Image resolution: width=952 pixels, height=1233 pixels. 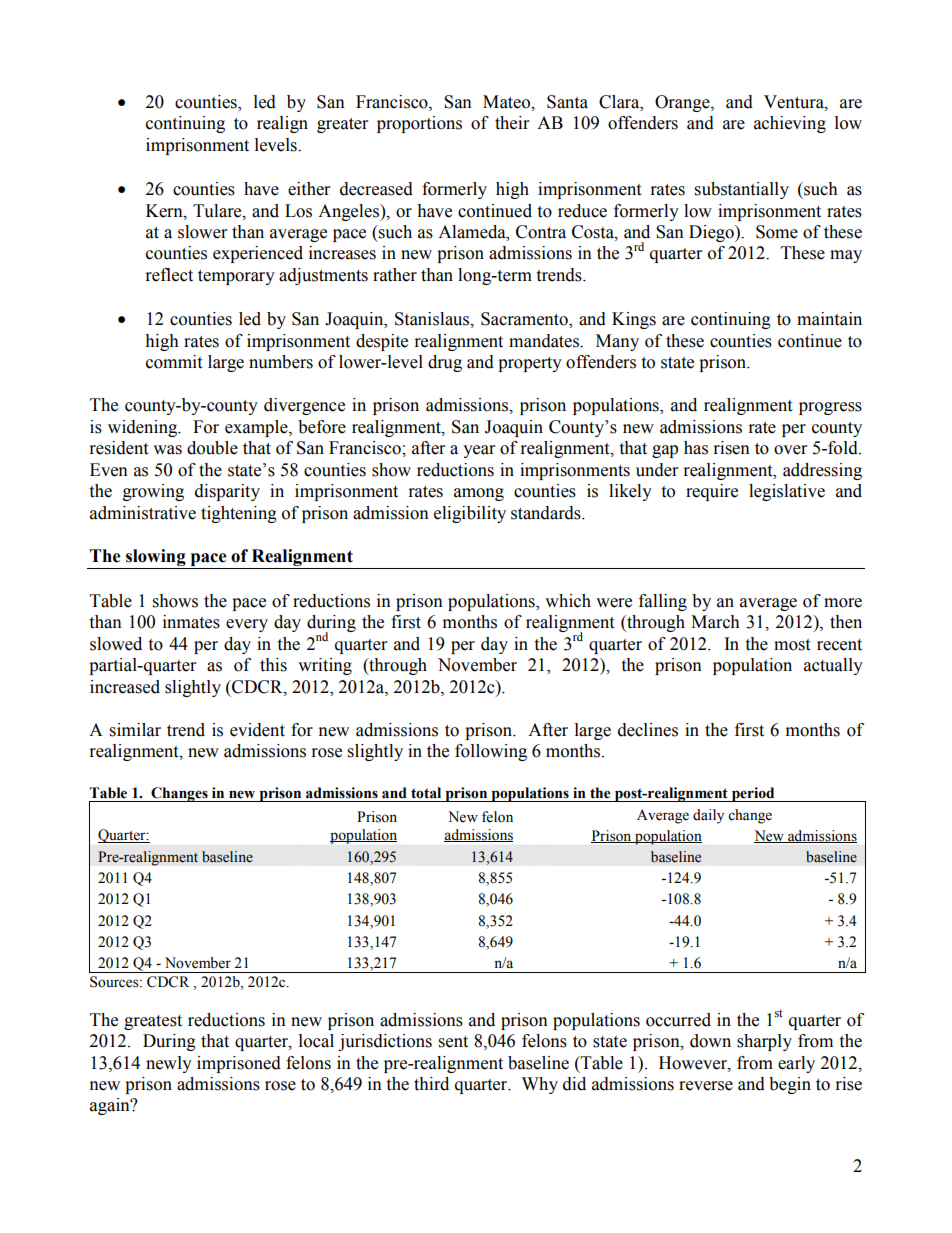 What do you see at coordinates (568, 601) in the screenshot?
I see `which` at bounding box center [568, 601].
